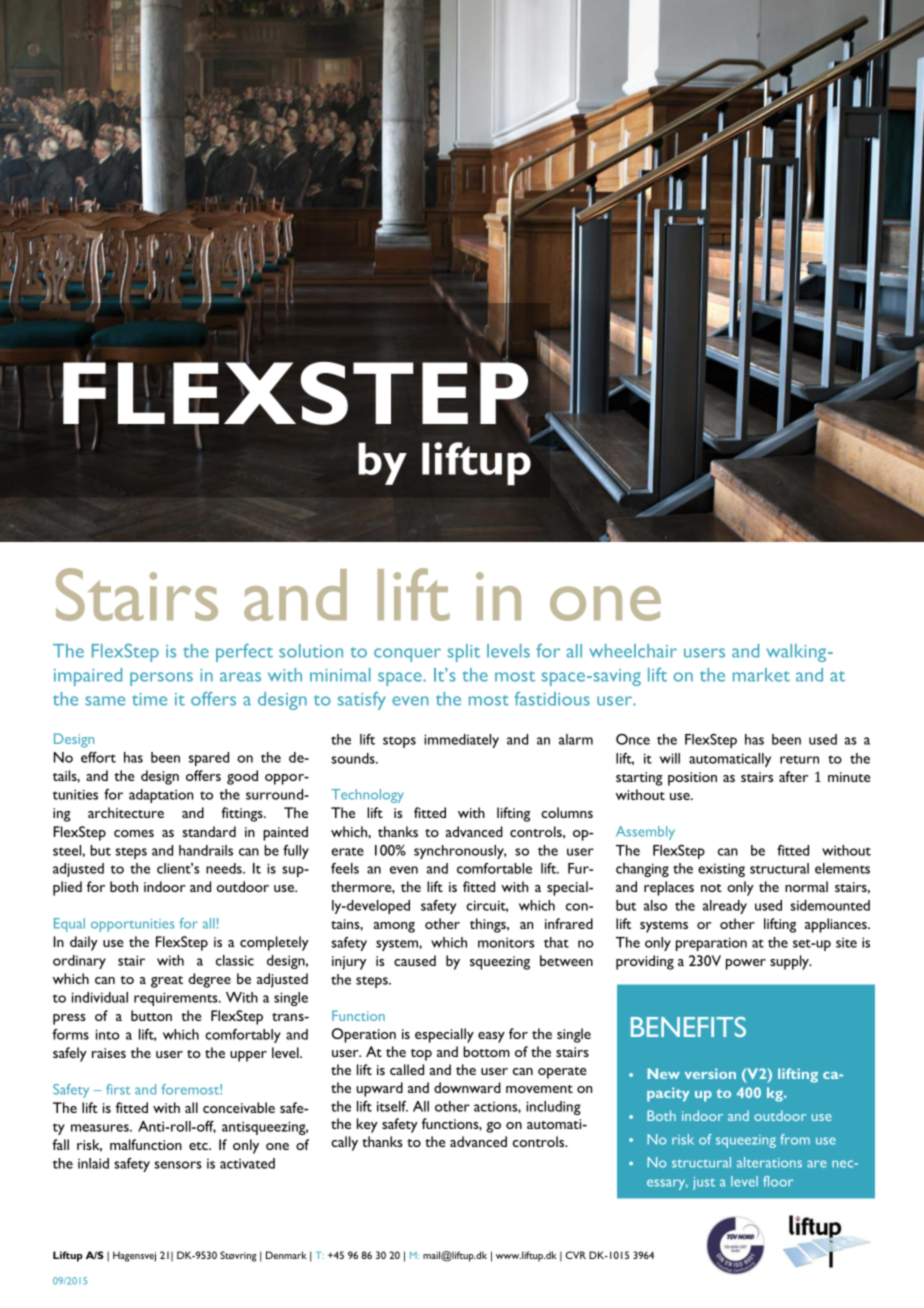 This screenshot has width=924, height=1308. Describe the element at coordinates (761, 675) in the screenshot. I see `market` at that location.
